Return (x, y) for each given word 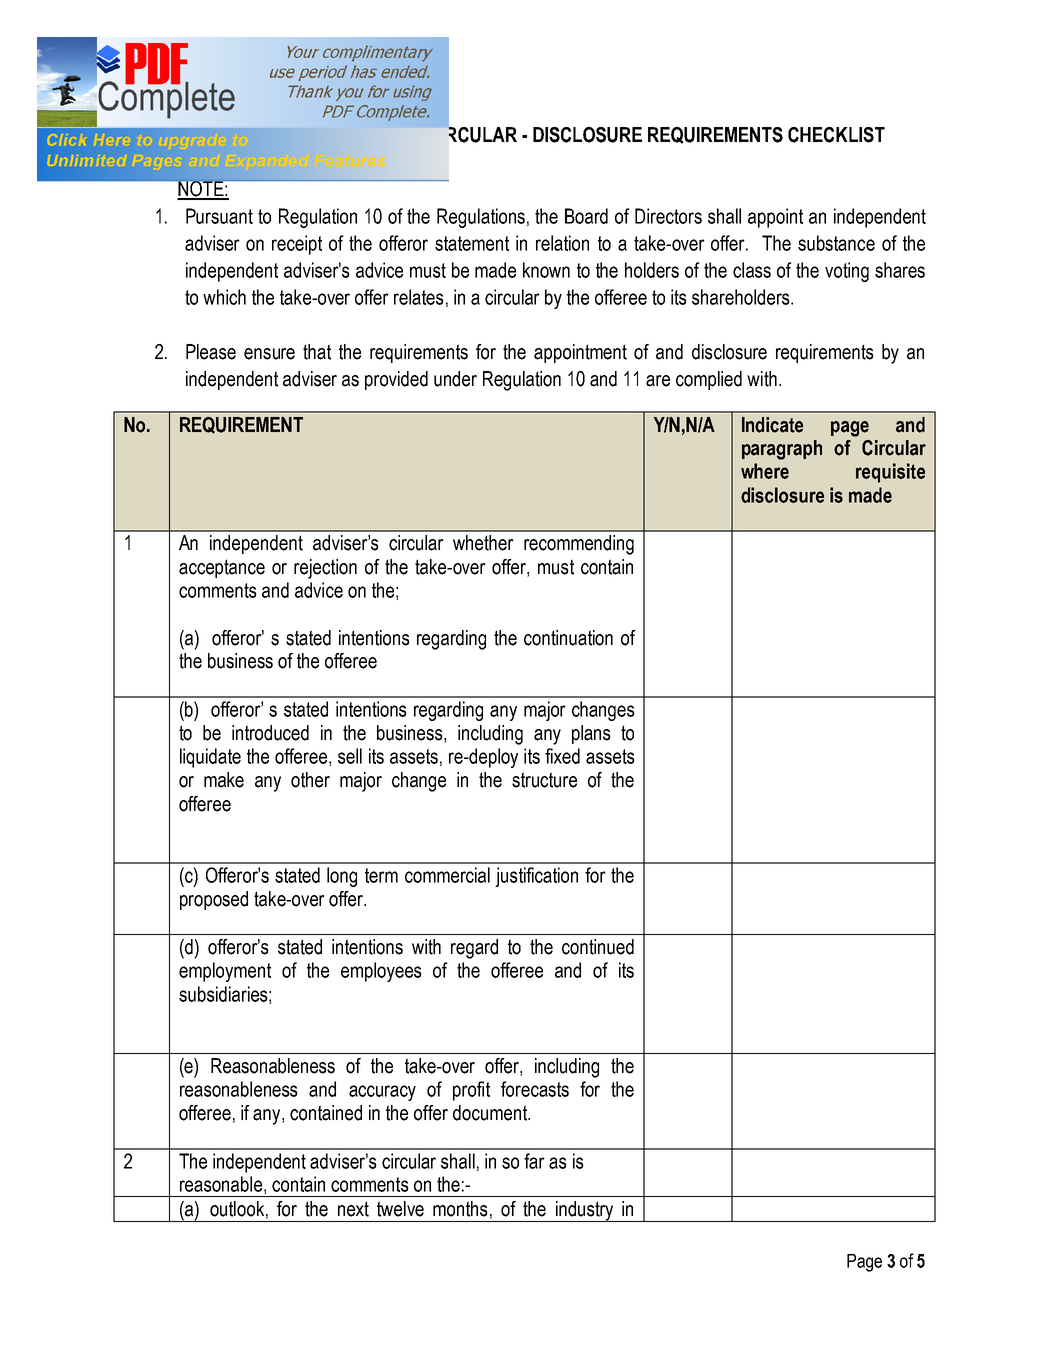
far (534, 1161)
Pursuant (219, 216)
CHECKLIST (836, 135)
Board (586, 216)
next (353, 1209)
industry (585, 1211)
